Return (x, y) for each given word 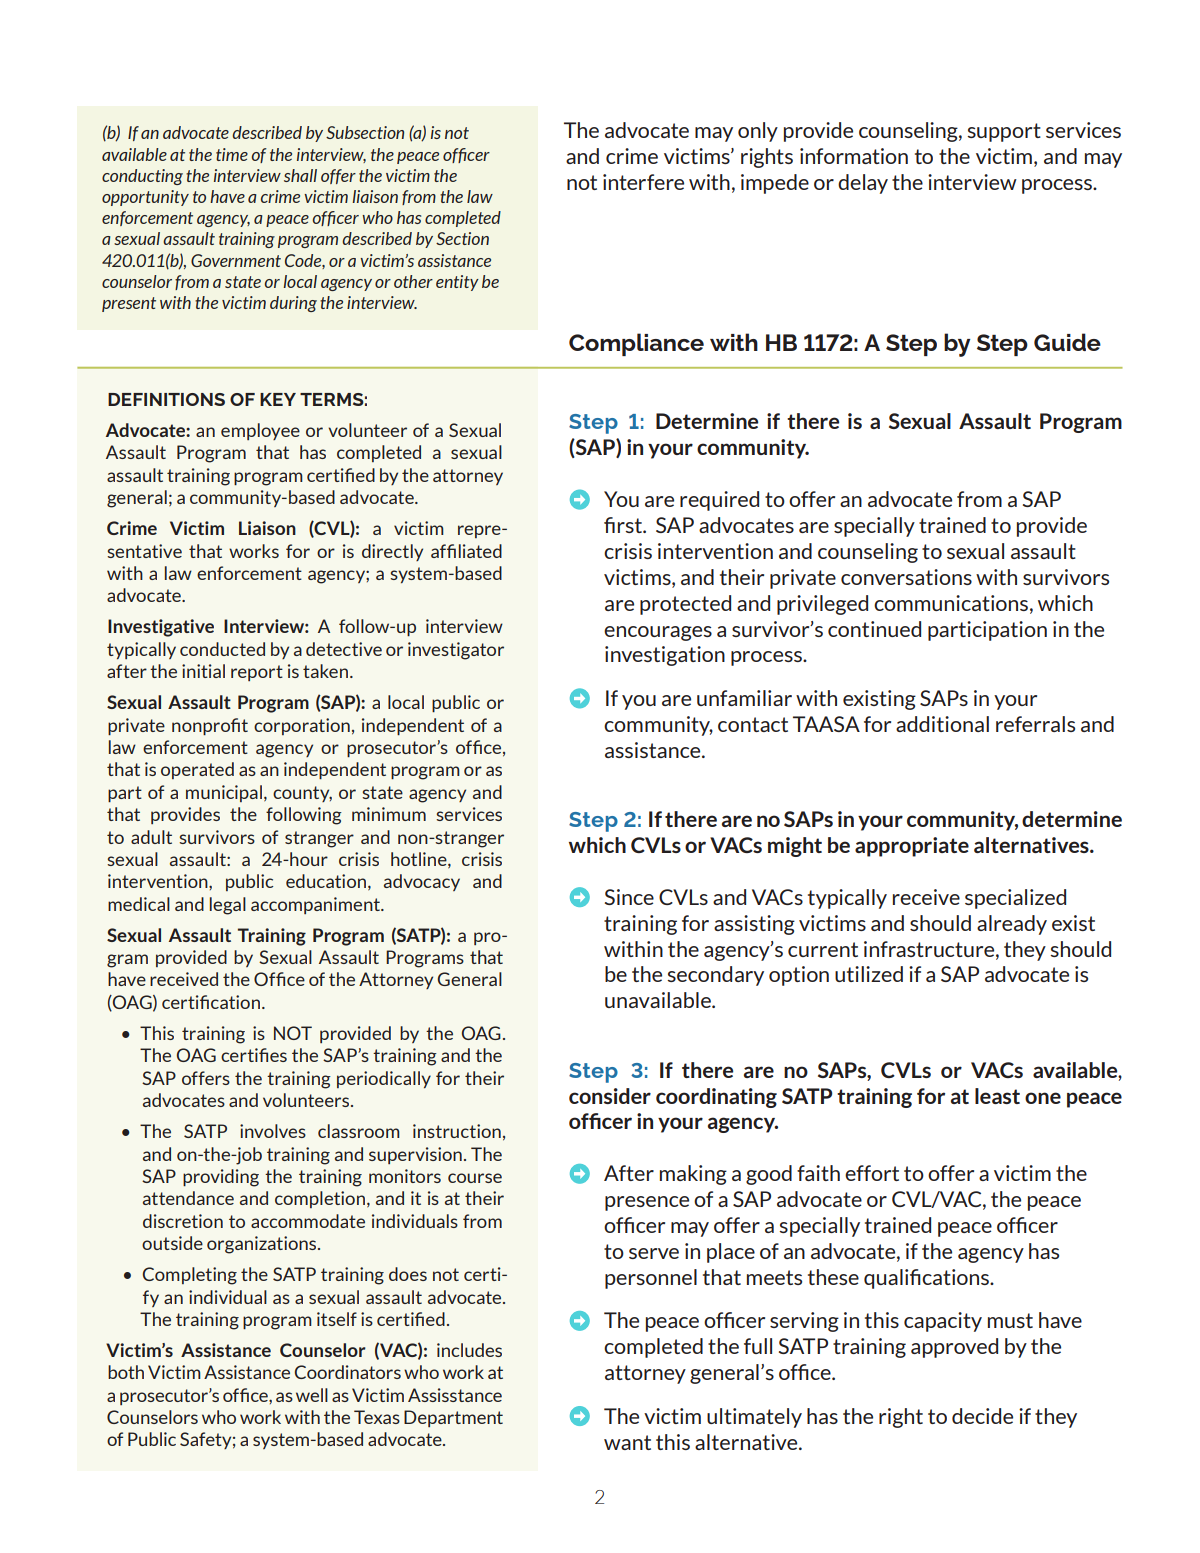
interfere (643, 182)
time (232, 154)
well (312, 1395)
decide (982, 1416)
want (627, 1442)
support (1004, 132)
